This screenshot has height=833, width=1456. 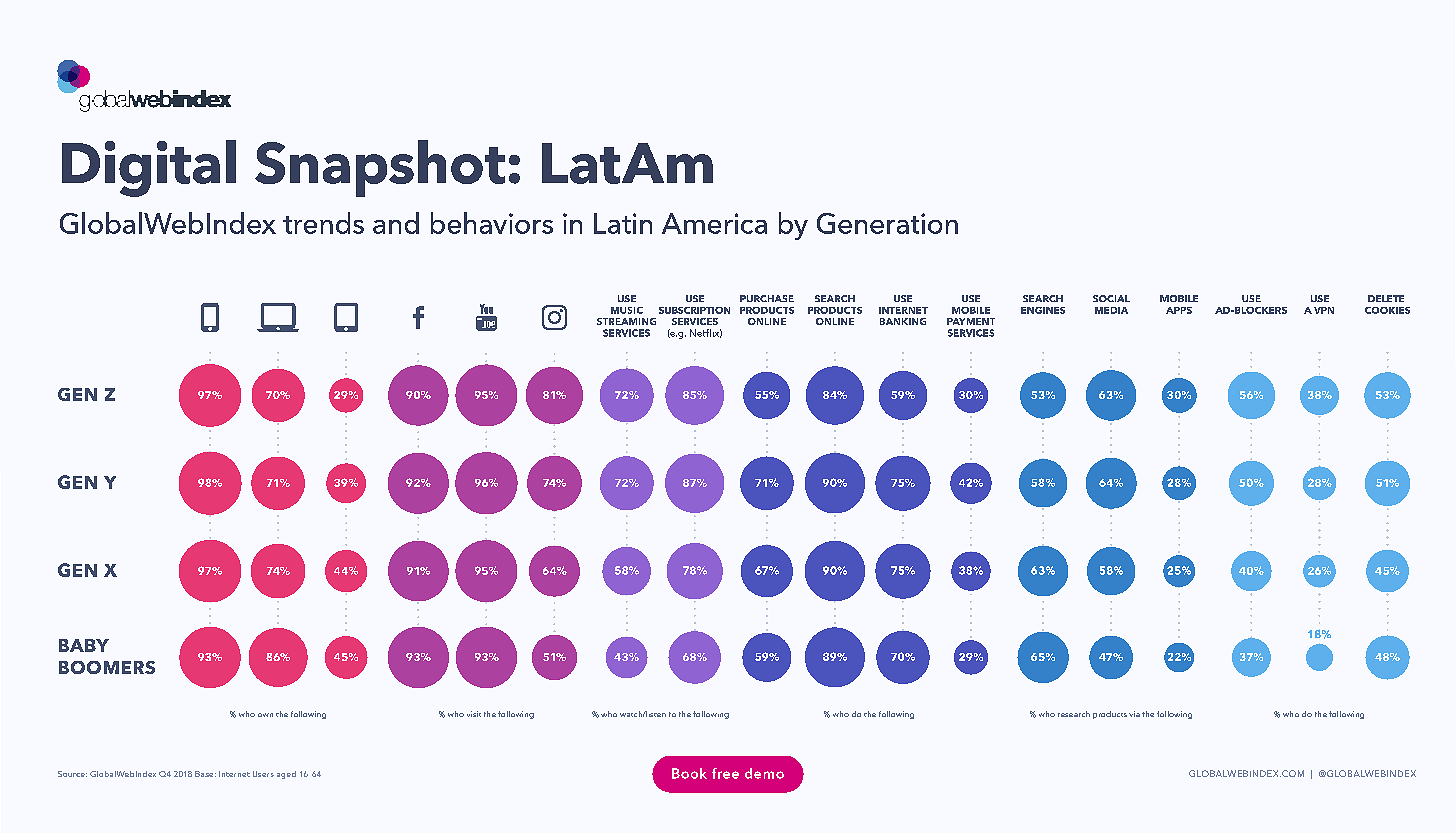 I want to click on Digital, so click(x=149, y=168).
